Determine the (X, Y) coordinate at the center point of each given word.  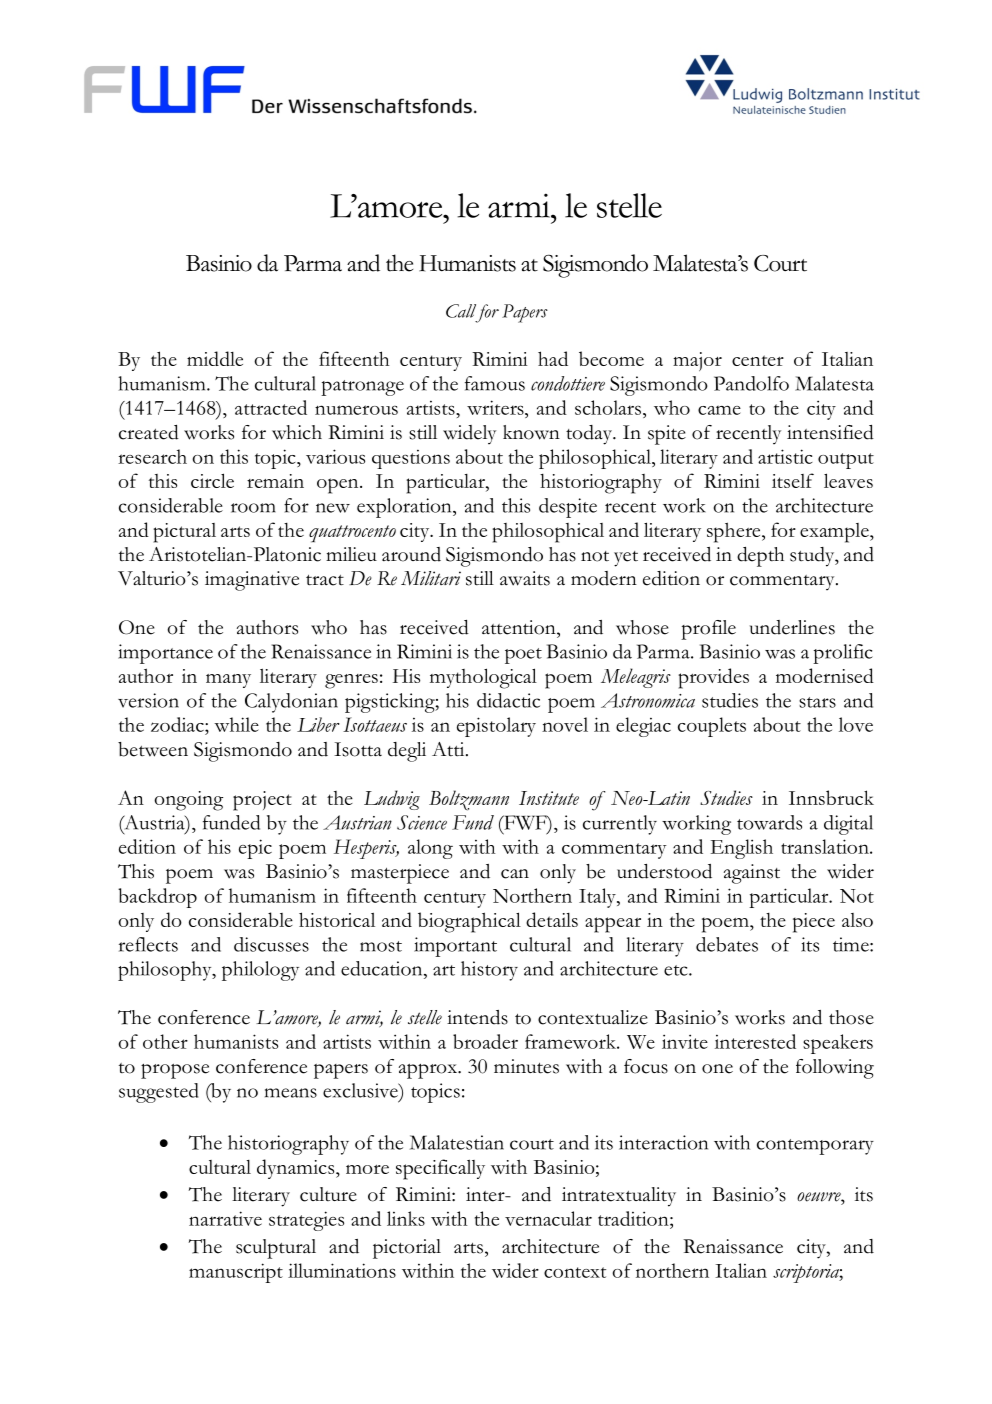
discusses (271, 944)
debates (727, 944)
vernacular (548, 1218)
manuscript (236, 1273)
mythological (483, 678)
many (228, 681)
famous (495, 383)
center (758, 360)
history (489, 971)
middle (215, 358)
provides (713, 678)
